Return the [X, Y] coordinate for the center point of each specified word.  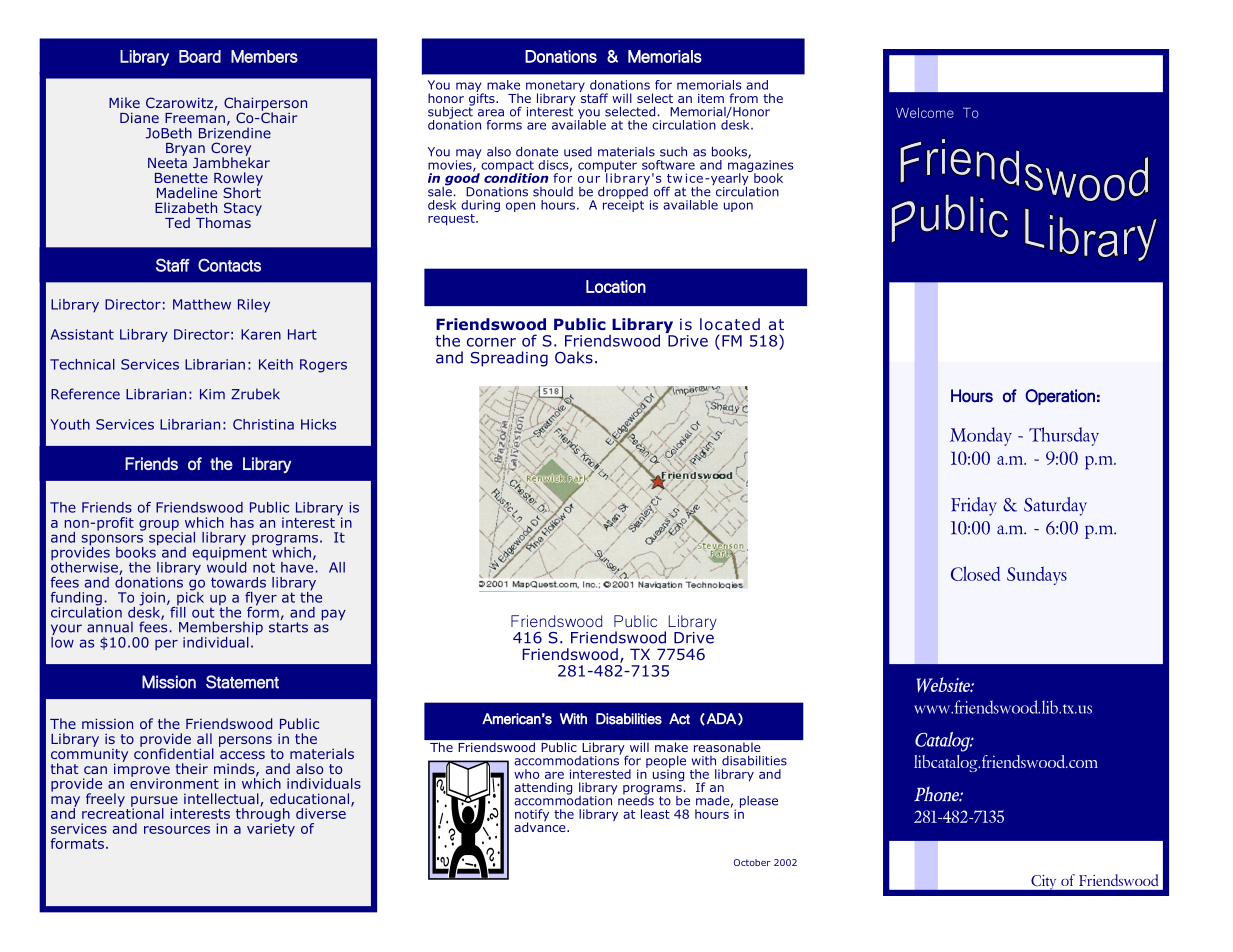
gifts [483, 99]
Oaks [574, 357]
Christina [263, 424]
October [752, 862]
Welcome [925, 113]
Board [200, 56]
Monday [981, 436]
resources [177, 830]
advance [541, 826]
